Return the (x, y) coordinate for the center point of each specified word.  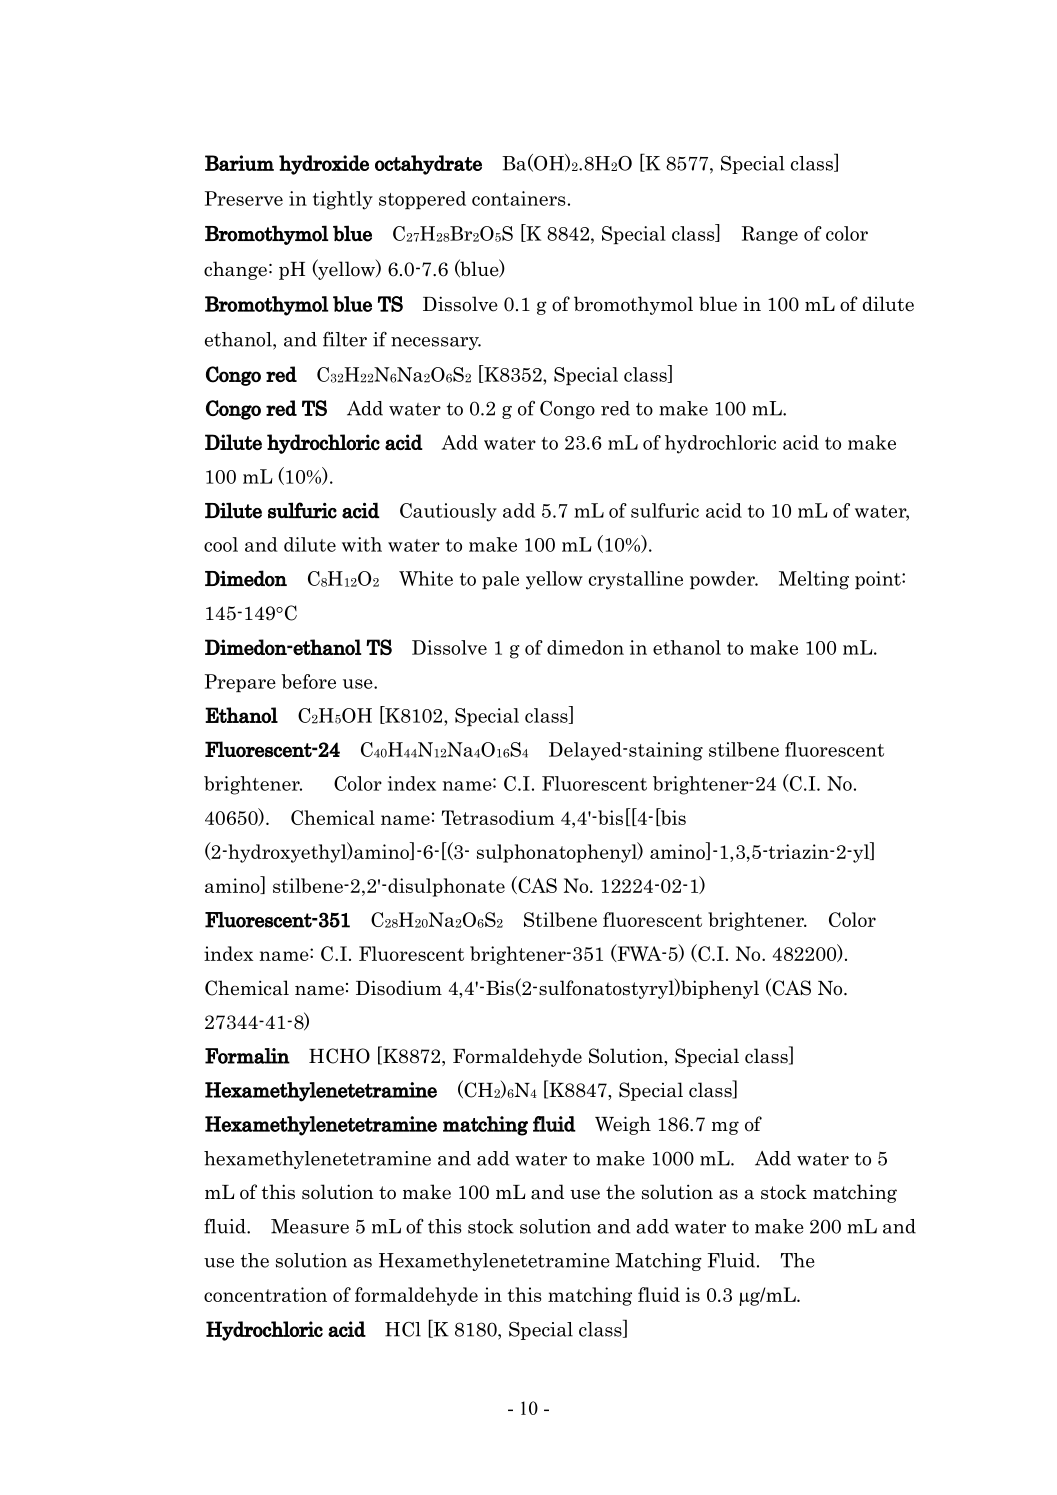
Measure (310, 1226)
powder (723, 580)
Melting (814, 580)
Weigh (623, 1125)
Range (770, 235)
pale (500, 580)
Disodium (399, 988)
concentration (265, 1294)
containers (518, 198)
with (362, 544)
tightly (343, 200)
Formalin (247, 1056)
